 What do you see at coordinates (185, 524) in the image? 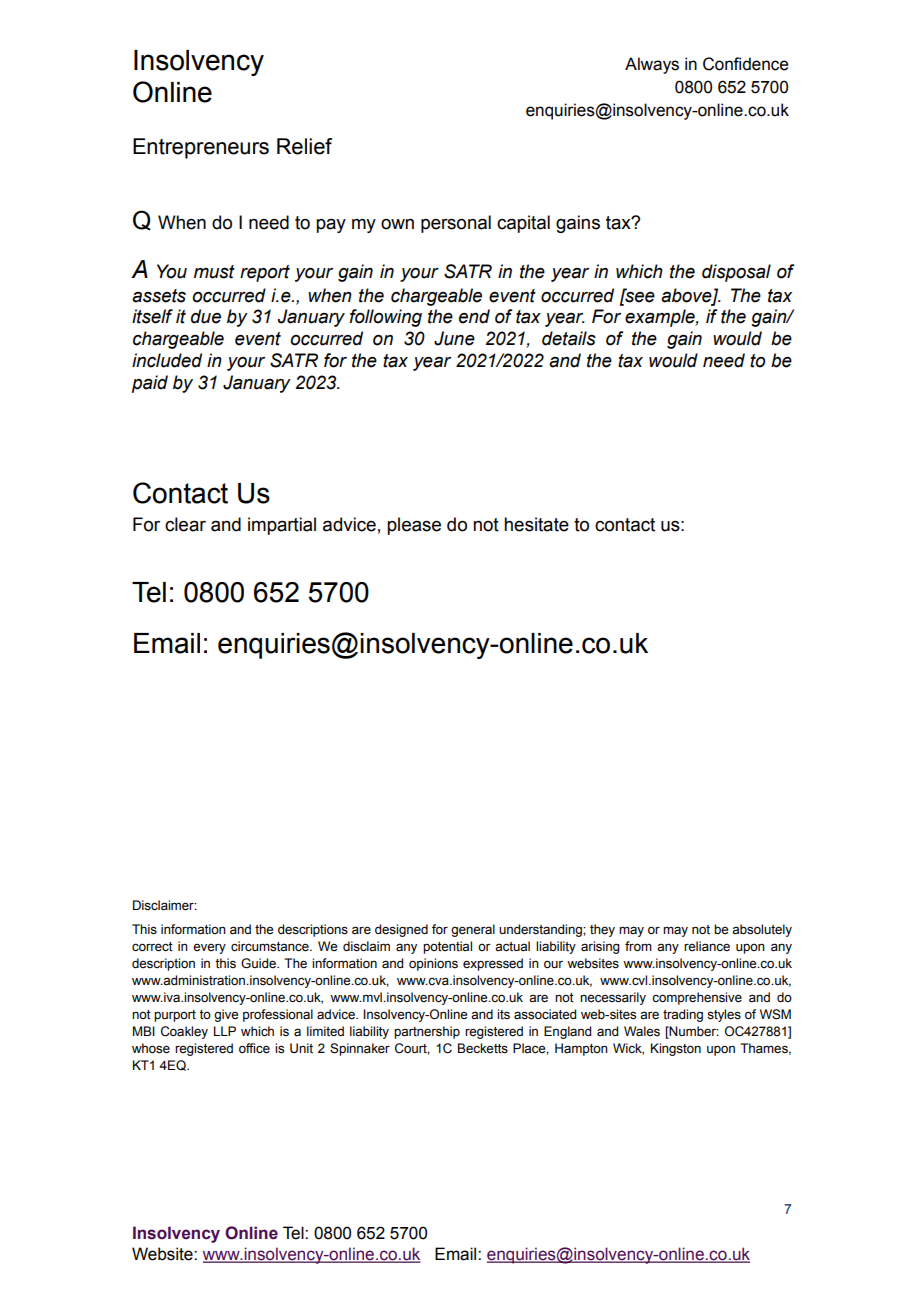
I see `clear` at bounding box center [185, 524].
